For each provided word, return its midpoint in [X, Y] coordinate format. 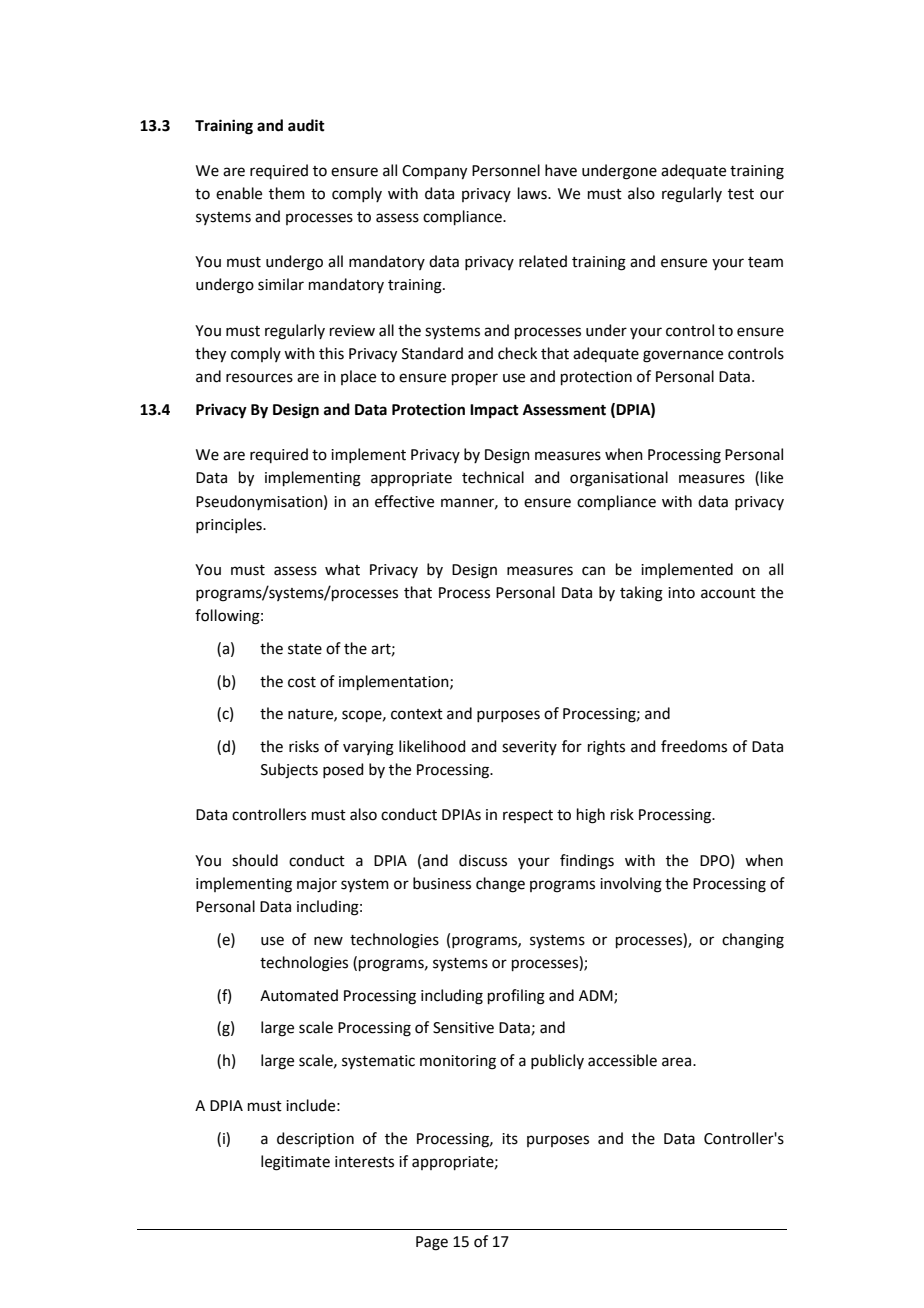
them [287, 193]
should [255, 860]
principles [230, 525]
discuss [483, 860]
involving [631, 885]
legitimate [295, 1163]
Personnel [506, 170]
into [681, 593]
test [741, 194]
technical [493, 477]
